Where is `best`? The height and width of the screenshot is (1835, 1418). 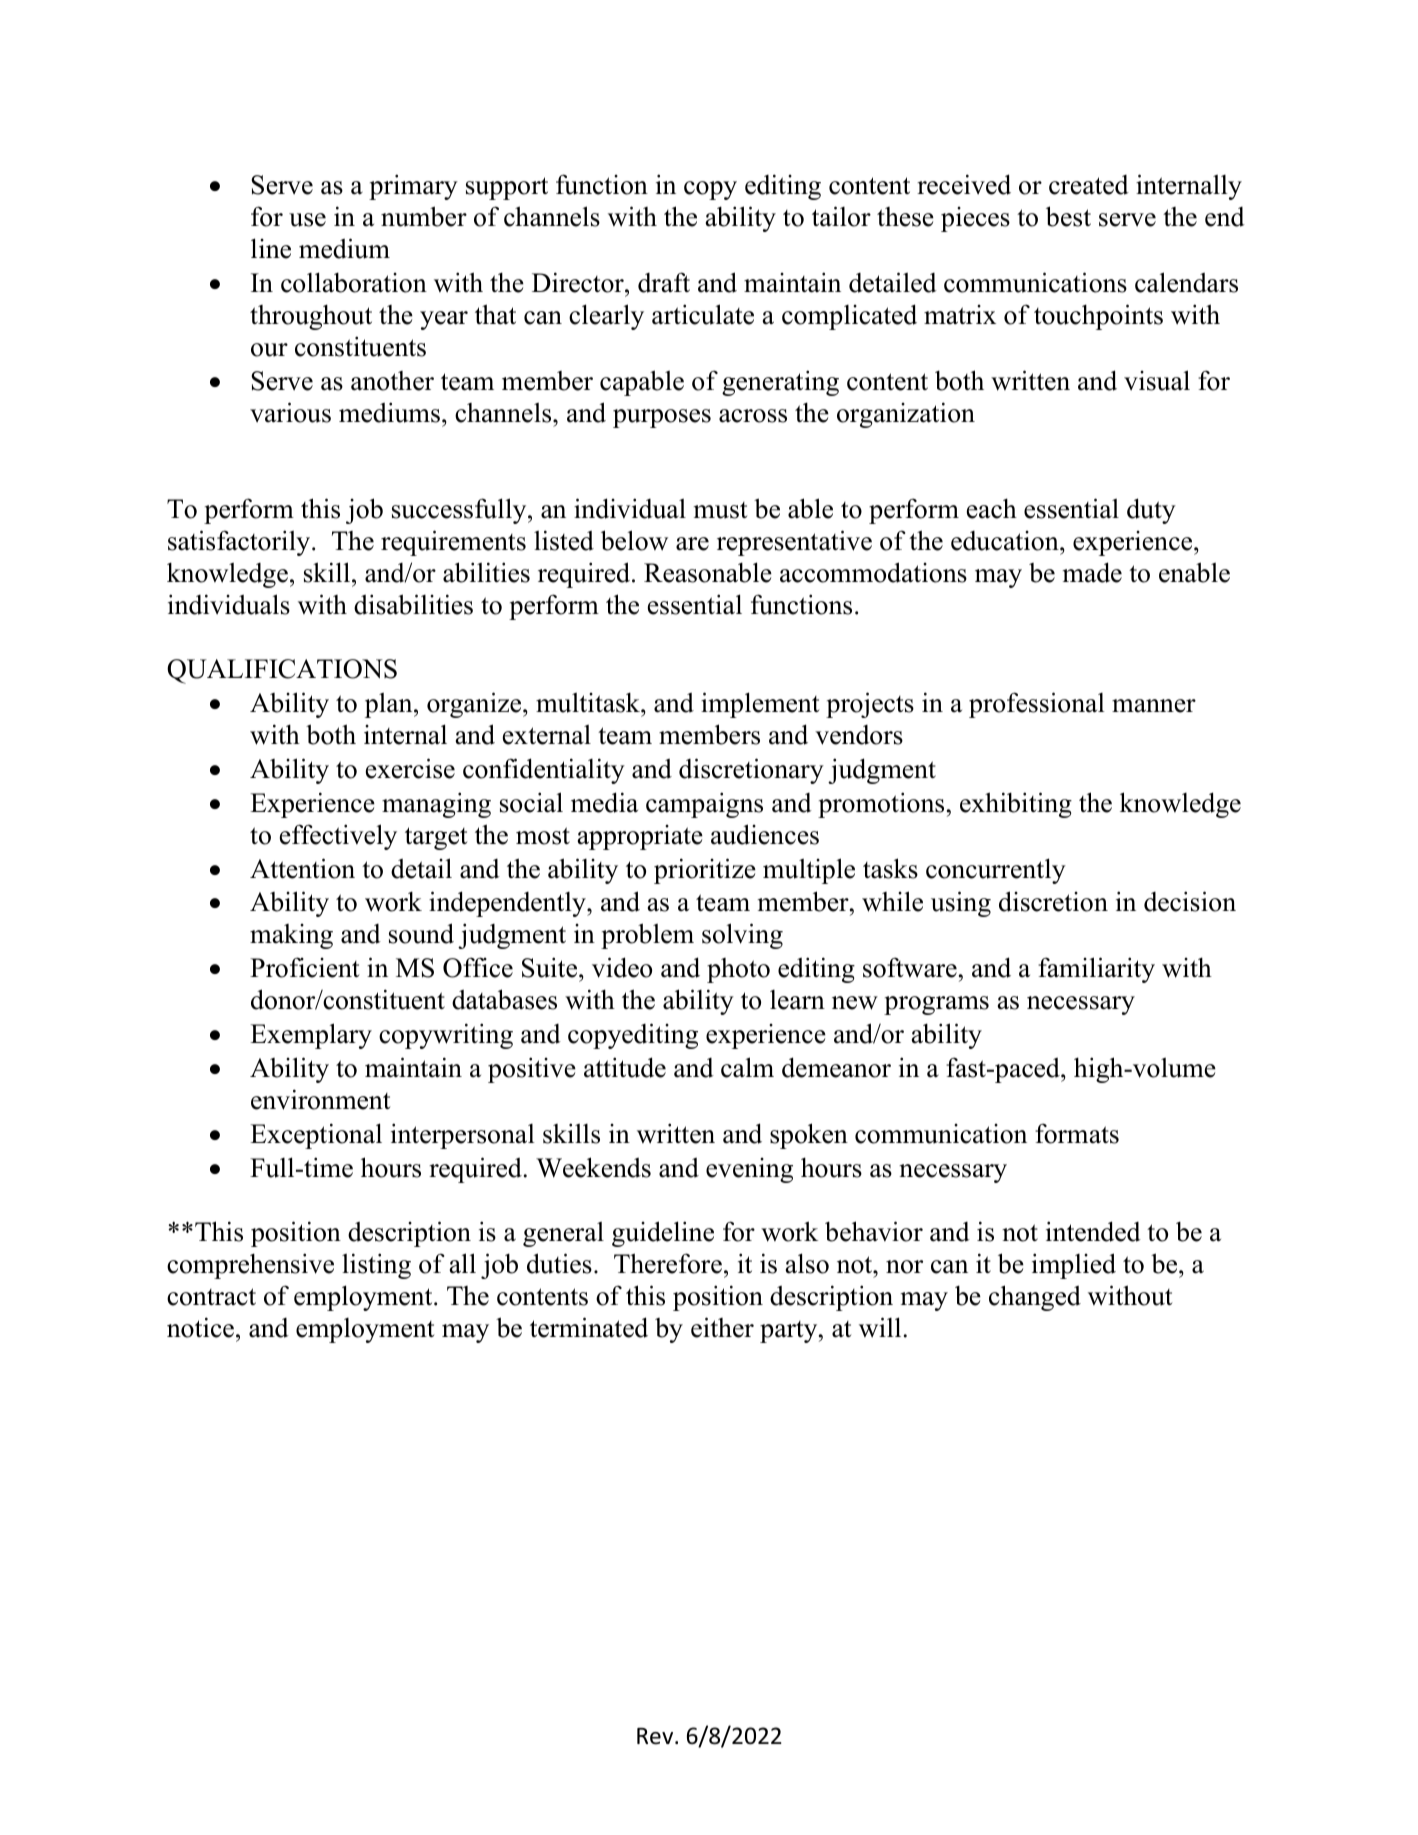 best is located at coordinates (1068, 216).
